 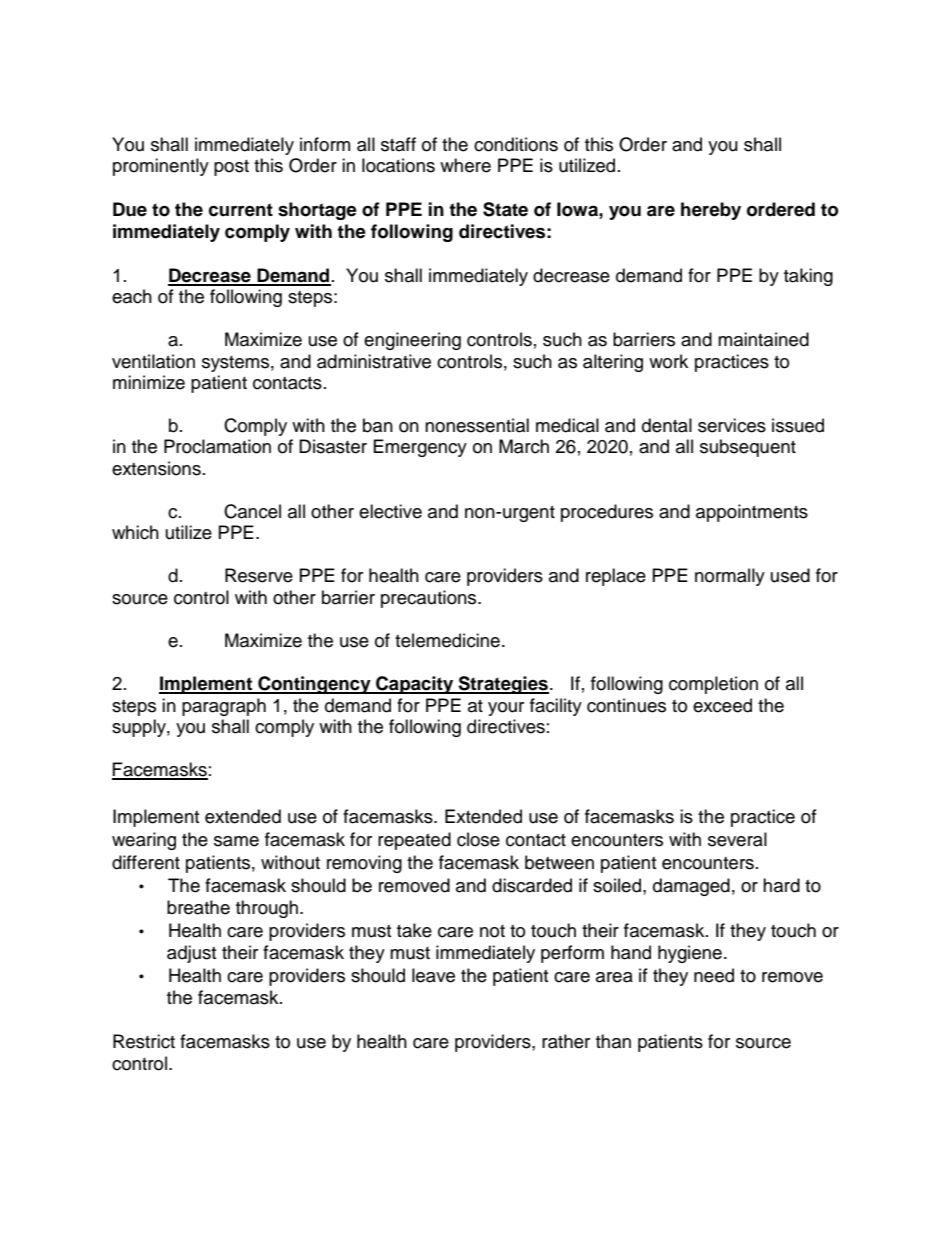 I want to click on need, so click(x=714, y=975).
